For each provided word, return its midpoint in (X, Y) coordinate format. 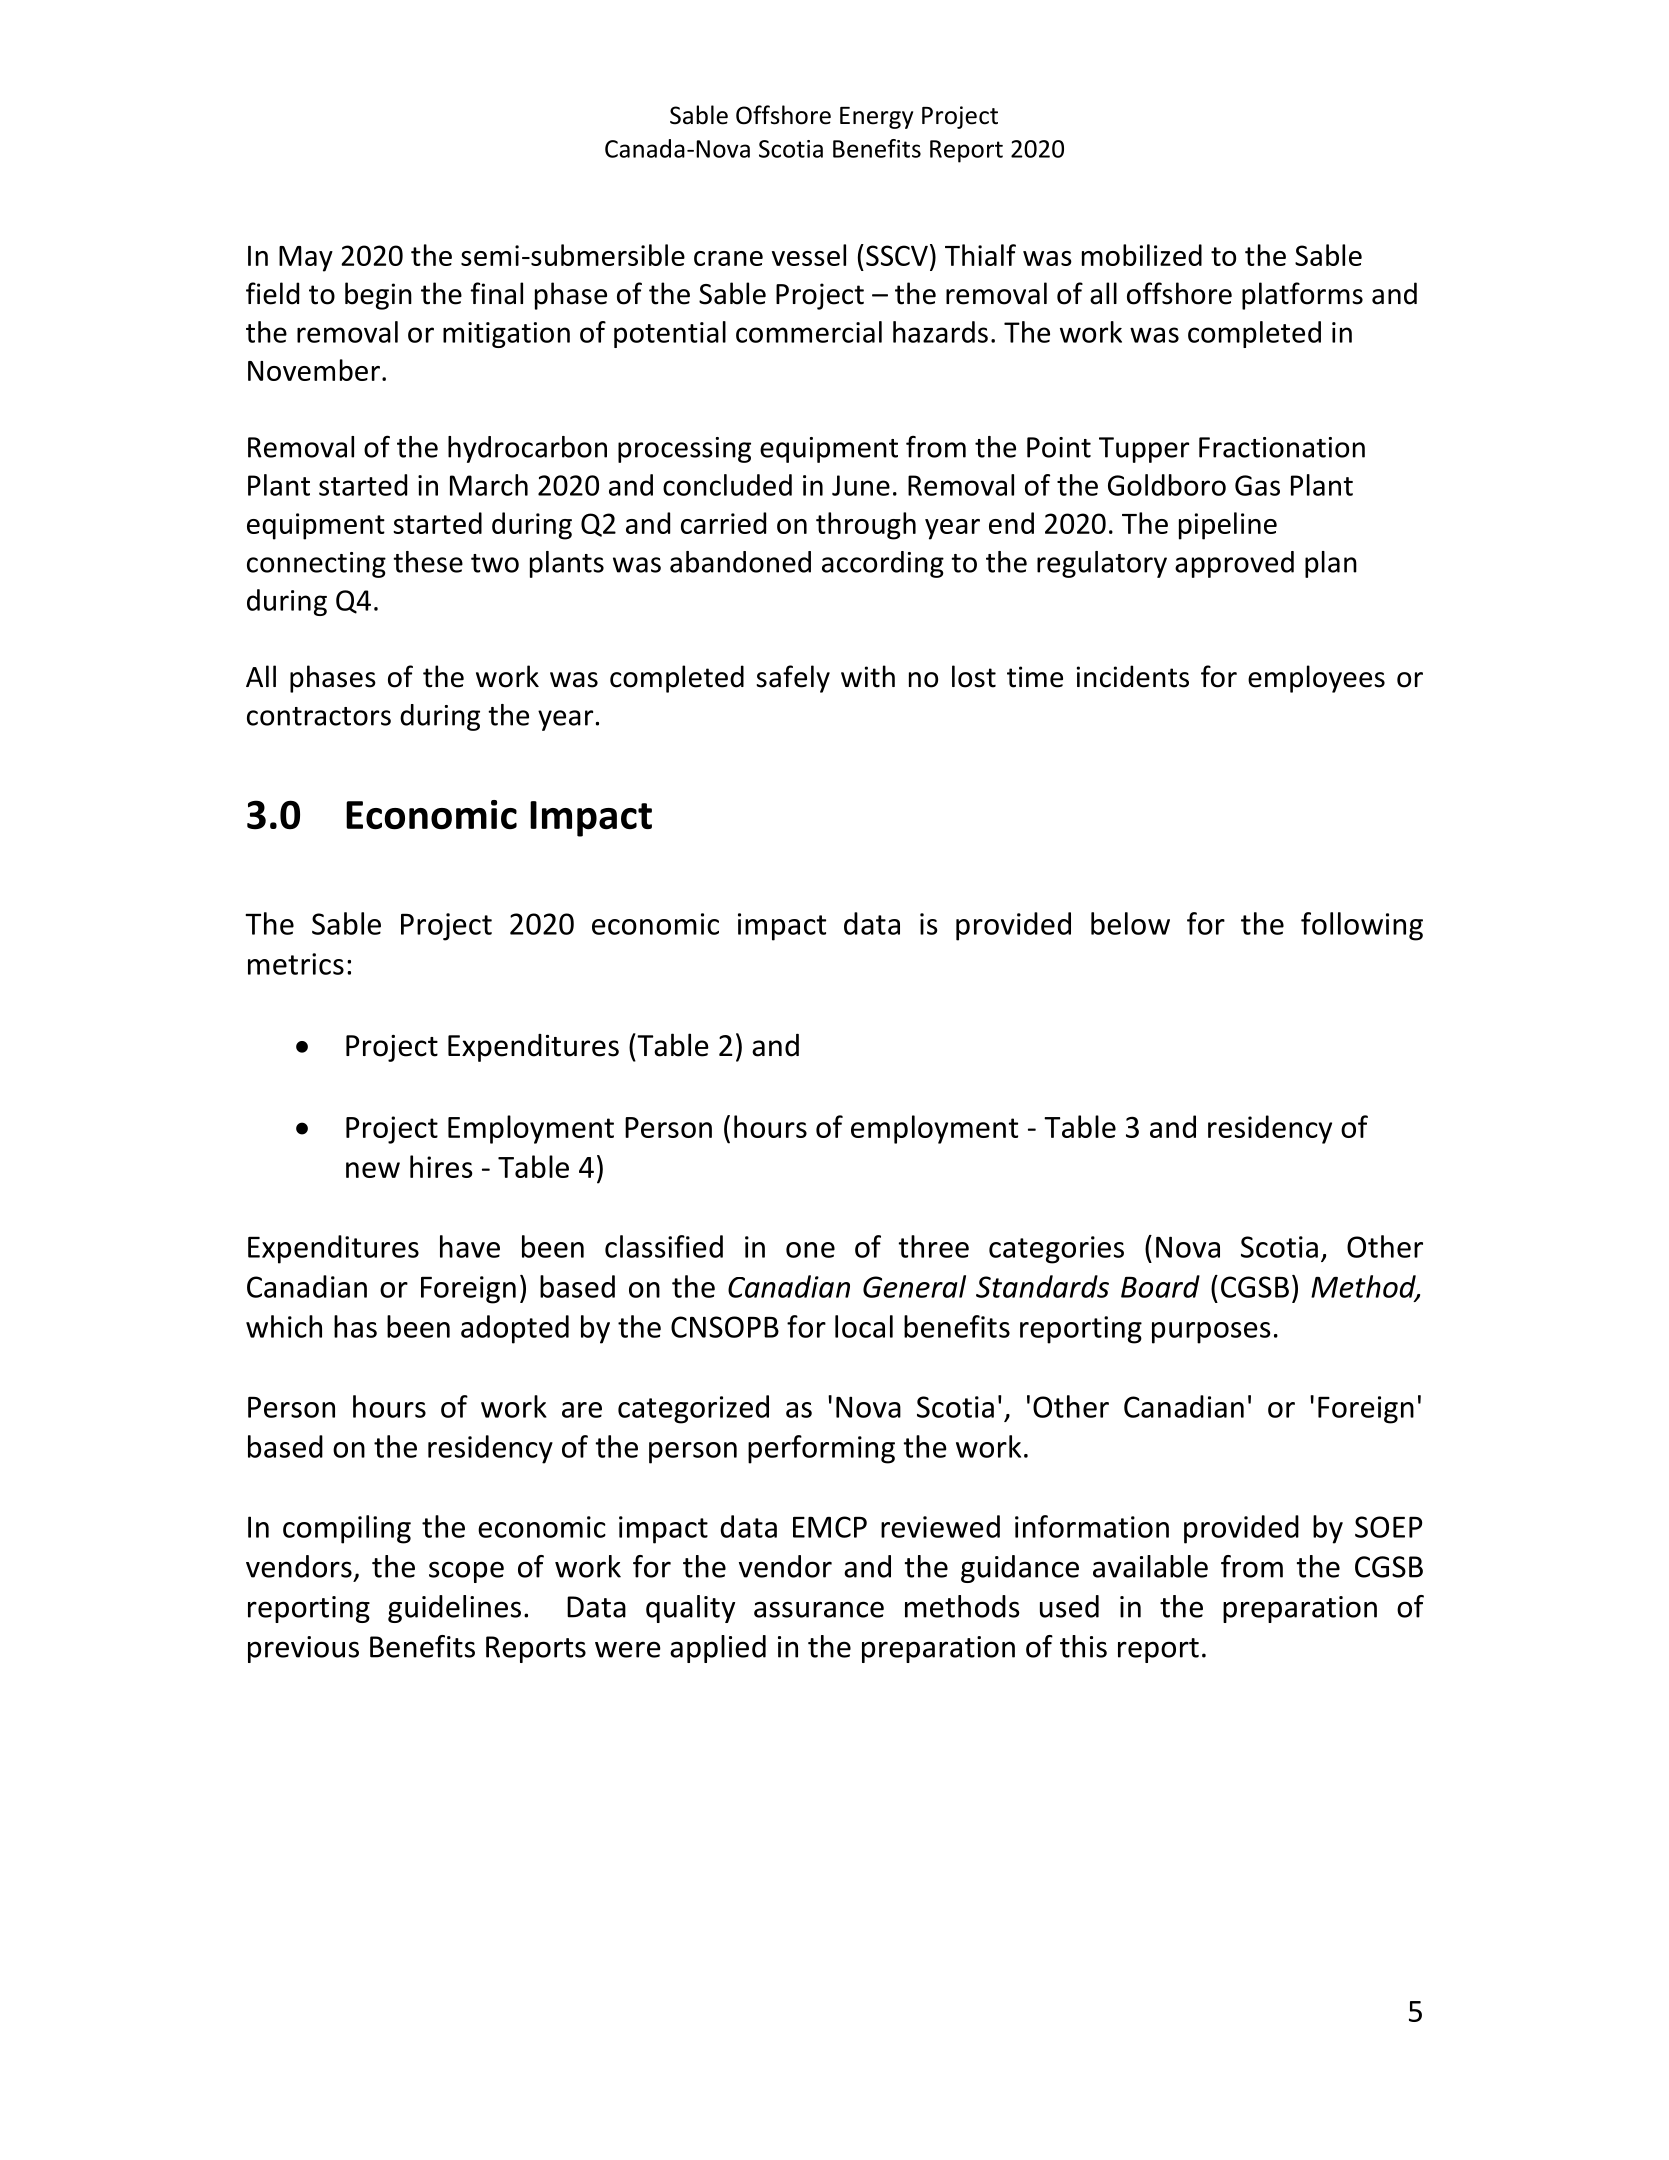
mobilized (1142, 255)
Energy (876, 118)
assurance (819, 1609)
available (1150, 1566)
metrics (296, 964)
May (306, 259)
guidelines (454, 1609)
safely (793, 679)
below (1130, 923)
